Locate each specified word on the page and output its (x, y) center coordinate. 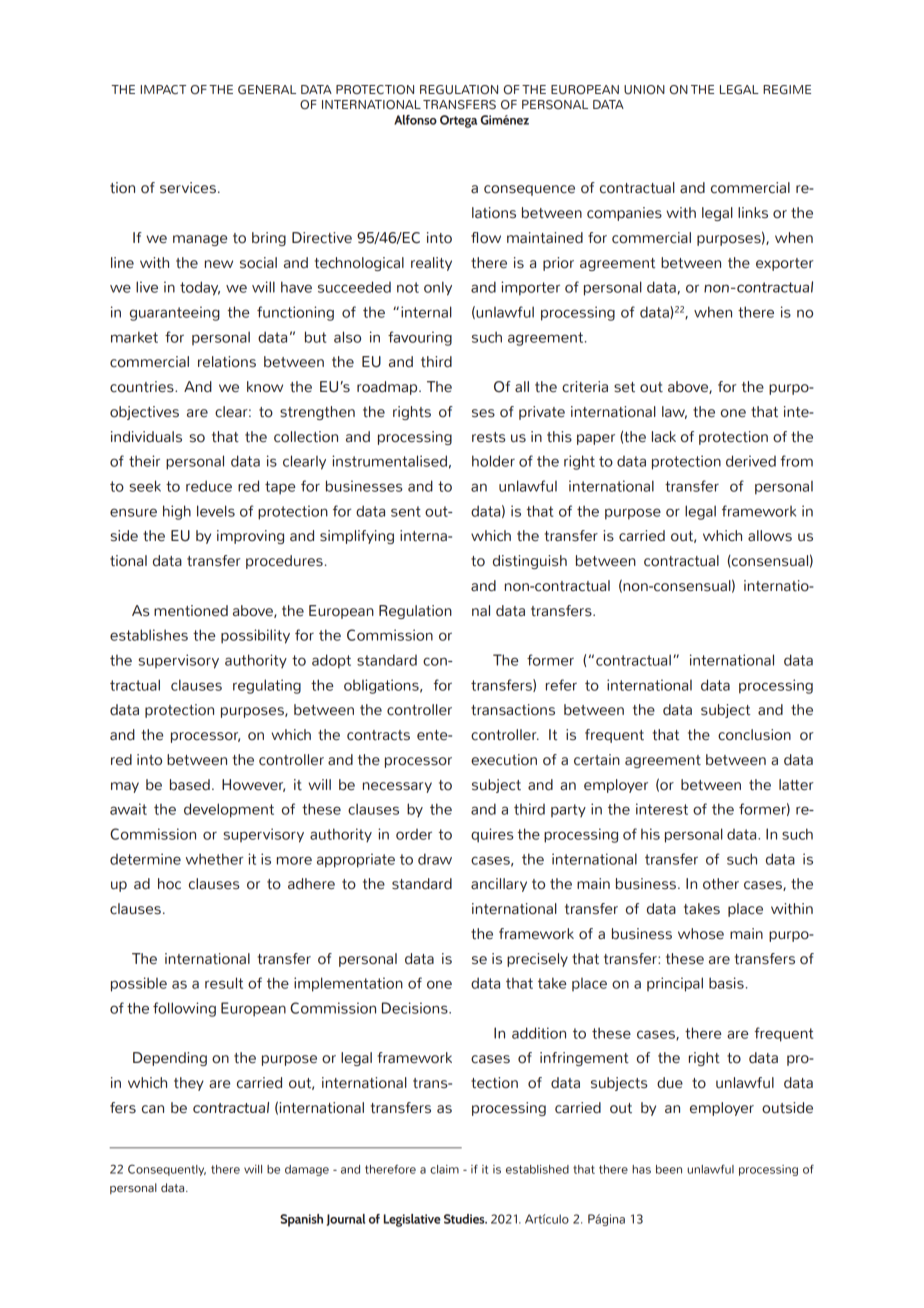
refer (561, 685)
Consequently (167, 1170)
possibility (255, 636)
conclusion (754, 735)
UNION (644, 89)
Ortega (458, 121)
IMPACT (163, 89)
